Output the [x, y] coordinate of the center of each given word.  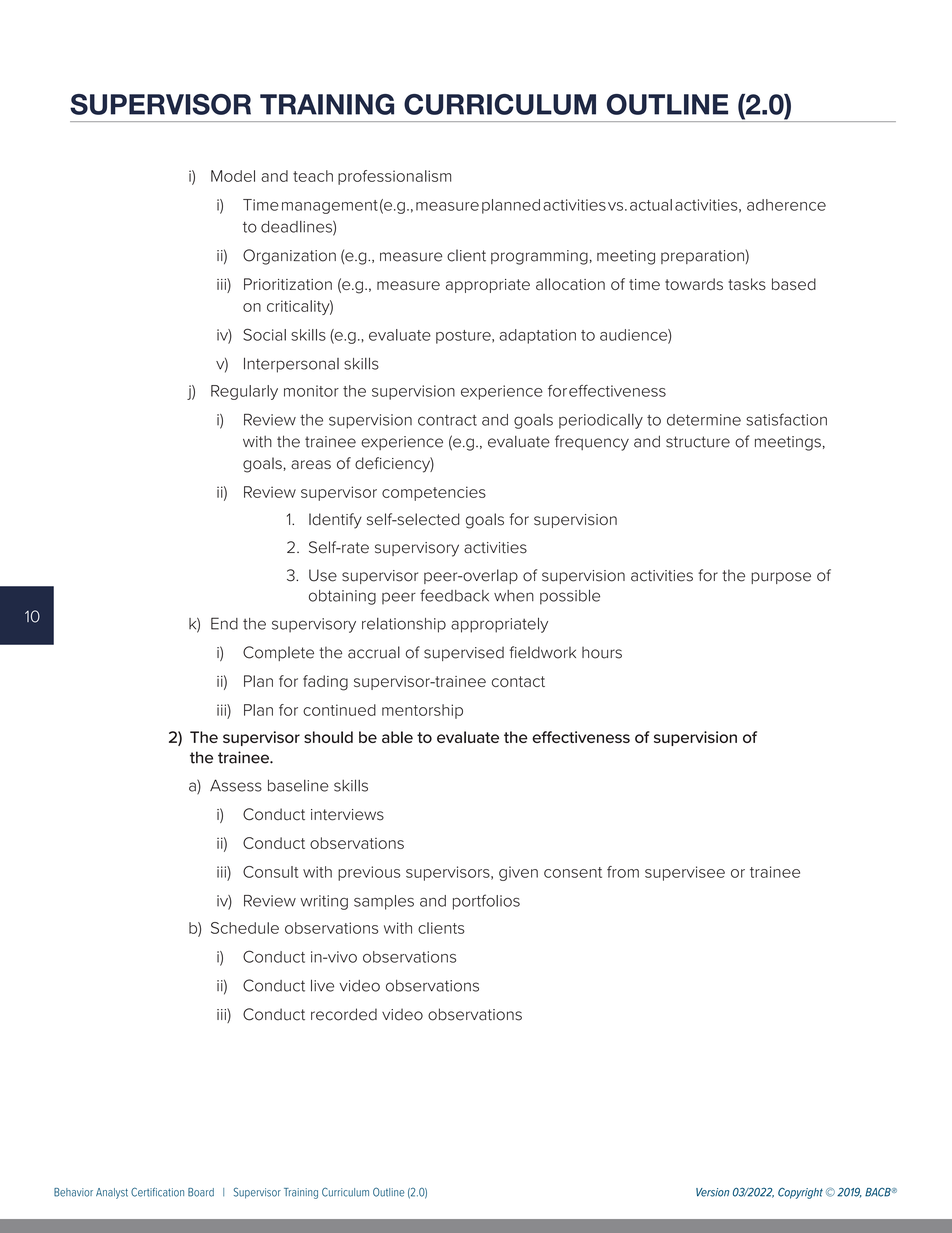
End [224, 623]
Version [712, 1192]
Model [233, 176]
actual [651, 205]
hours [602, 653]
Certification [157, 1192]
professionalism [394, 177]
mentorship [422, 711]
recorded [344, 1014]
